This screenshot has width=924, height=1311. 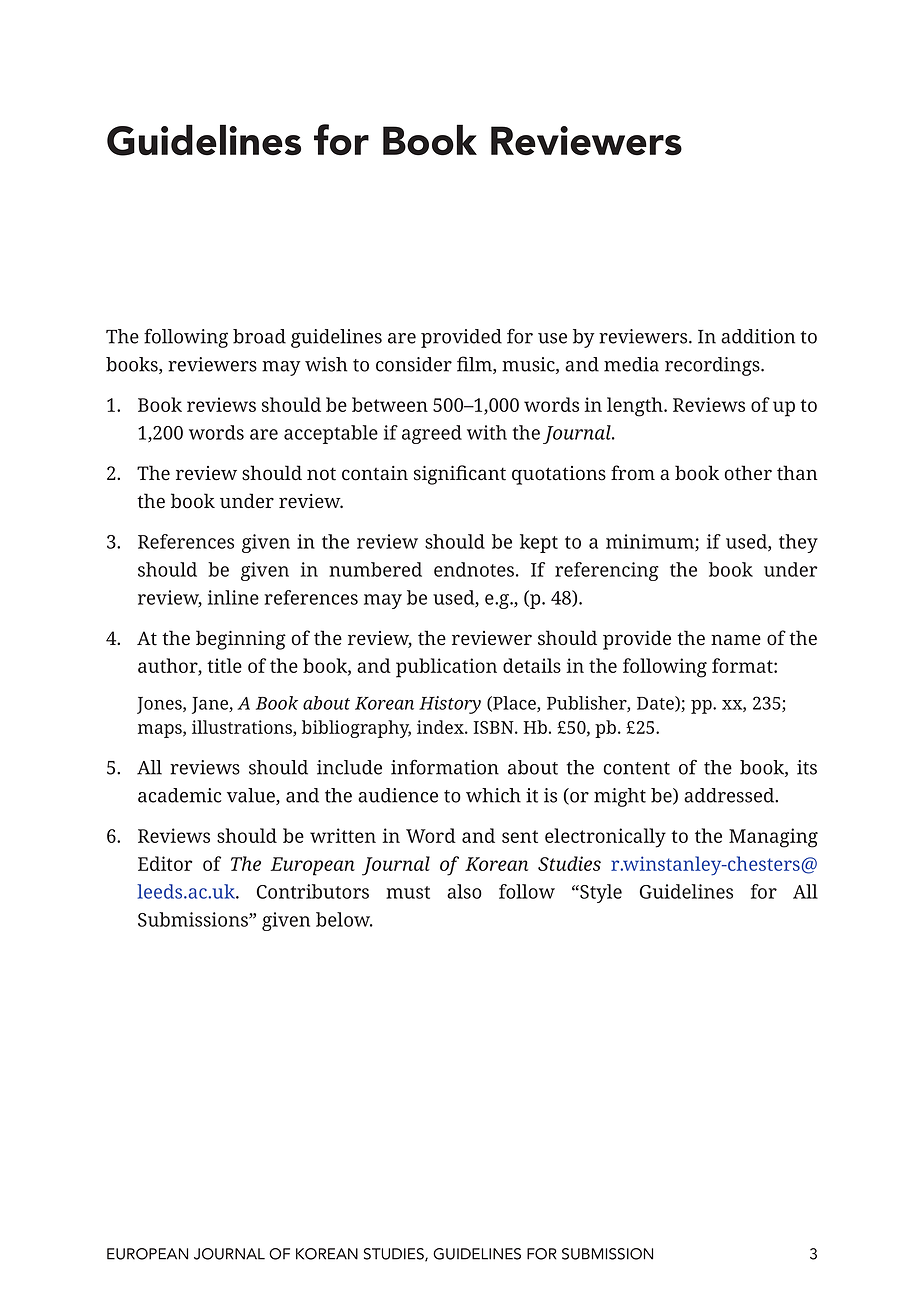 I want to click on which, so click(x=493, y=795).
